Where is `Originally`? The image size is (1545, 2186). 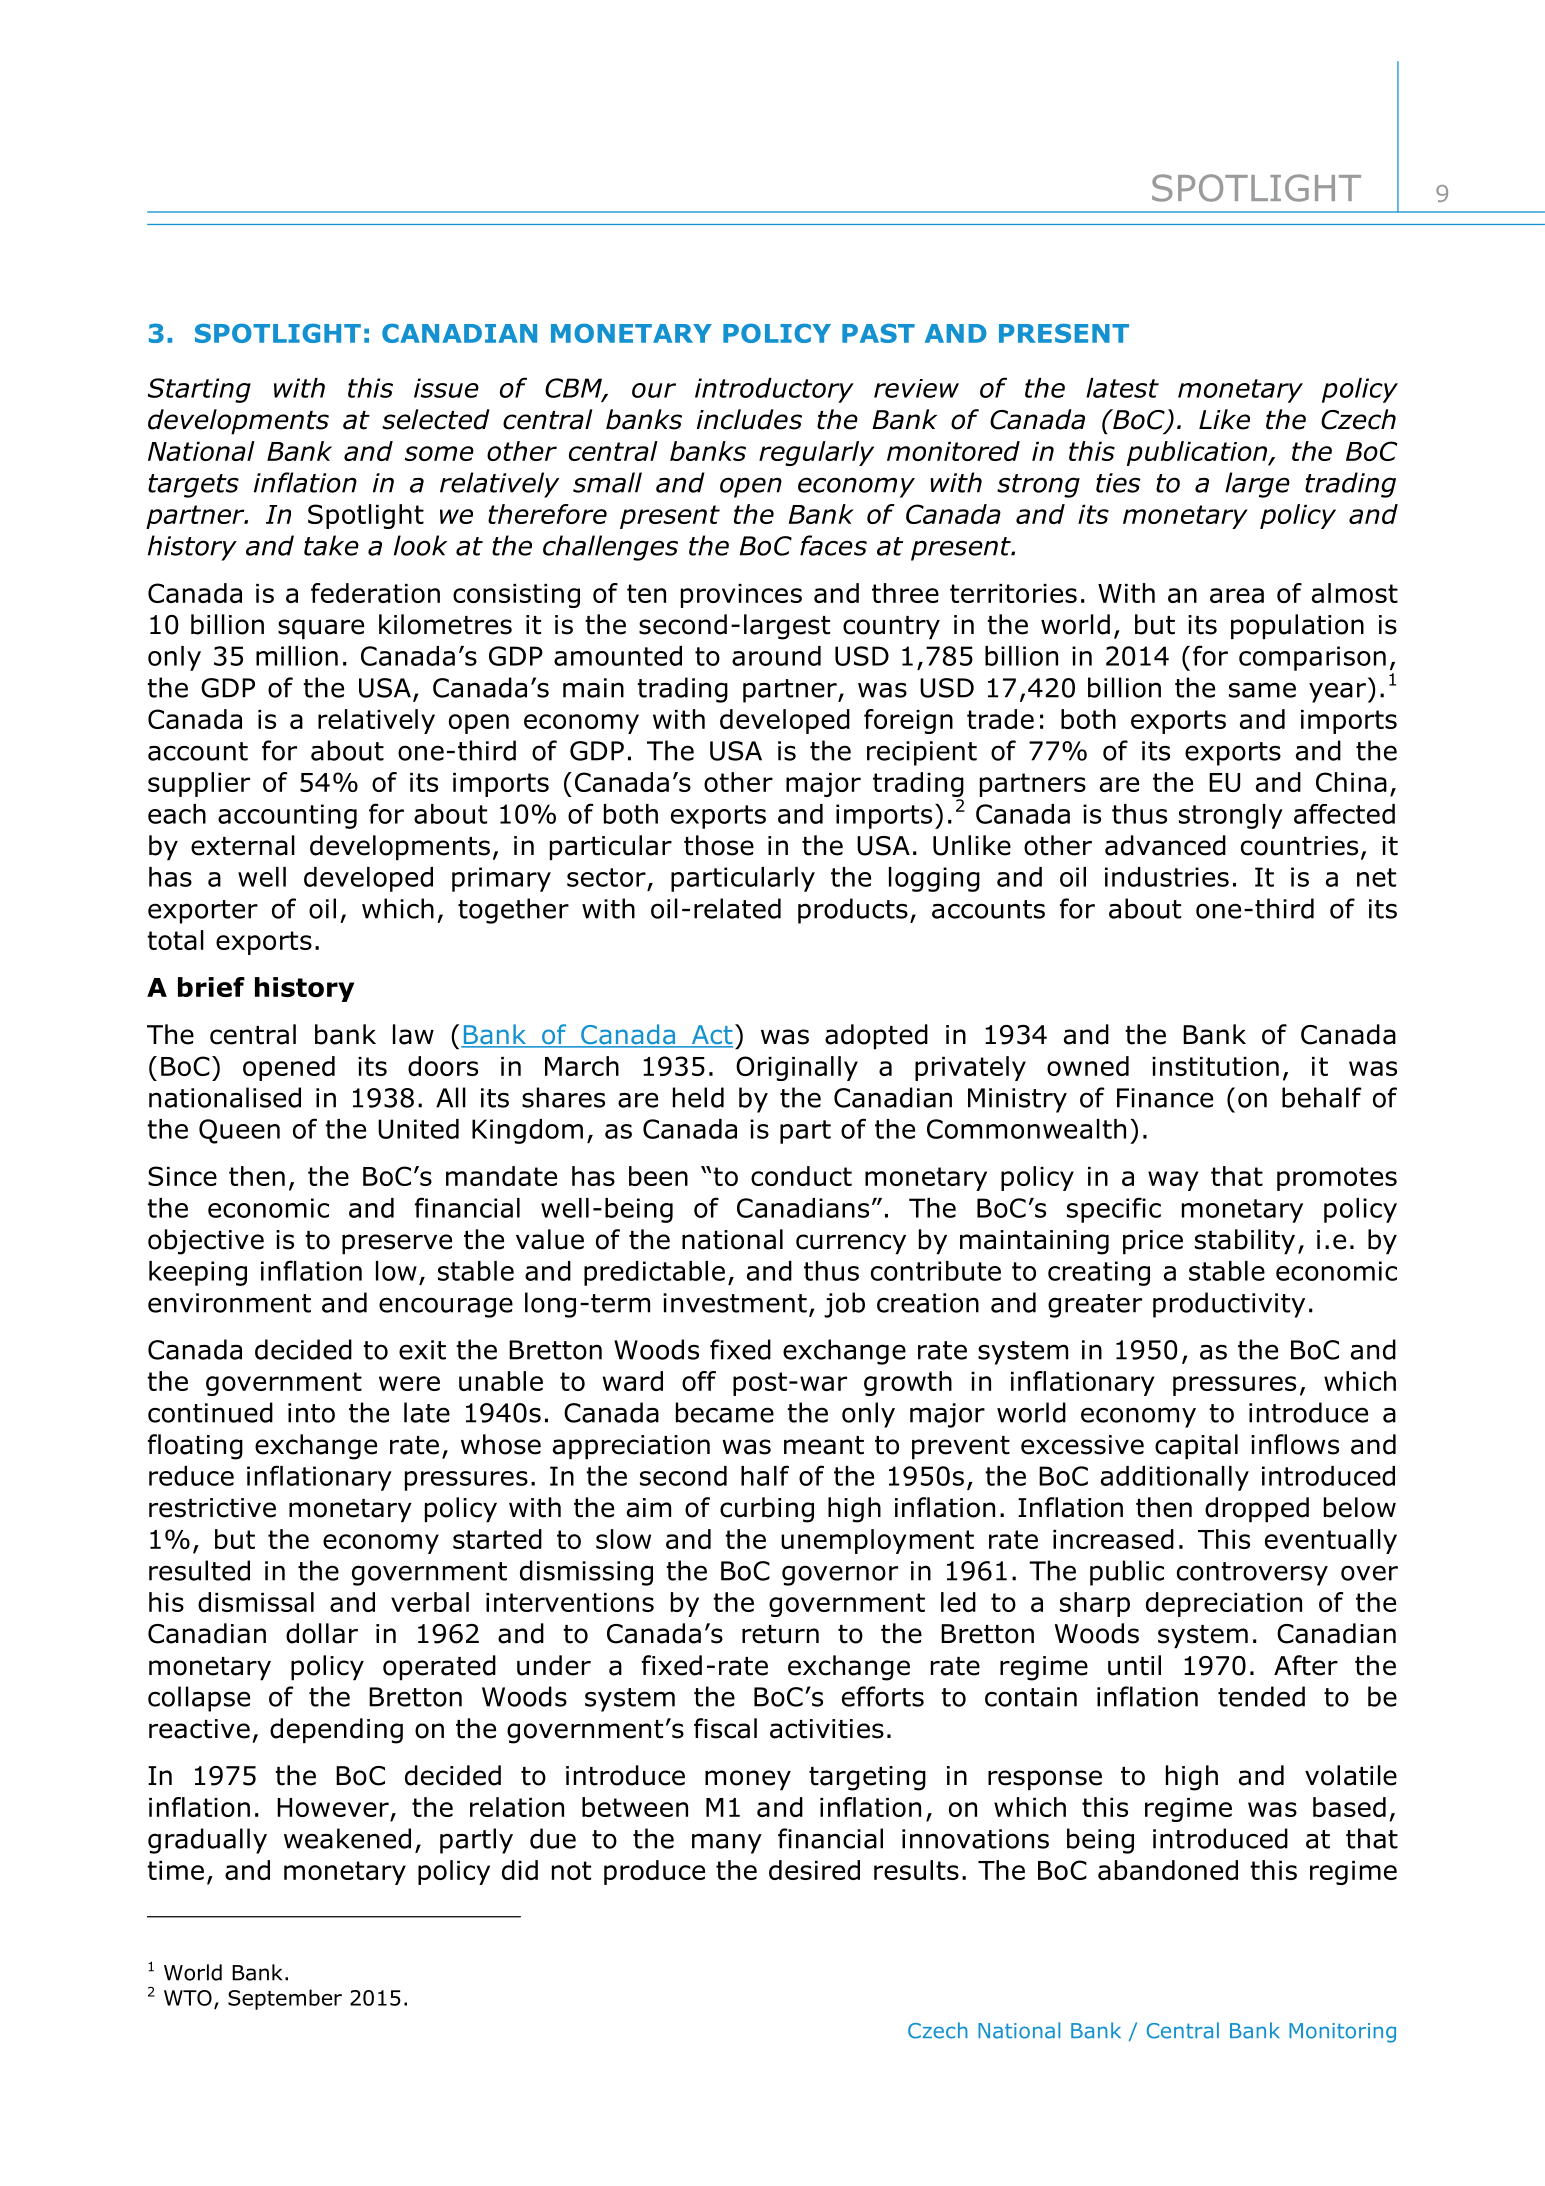 Originally is located at coordinates (797, 1068).
